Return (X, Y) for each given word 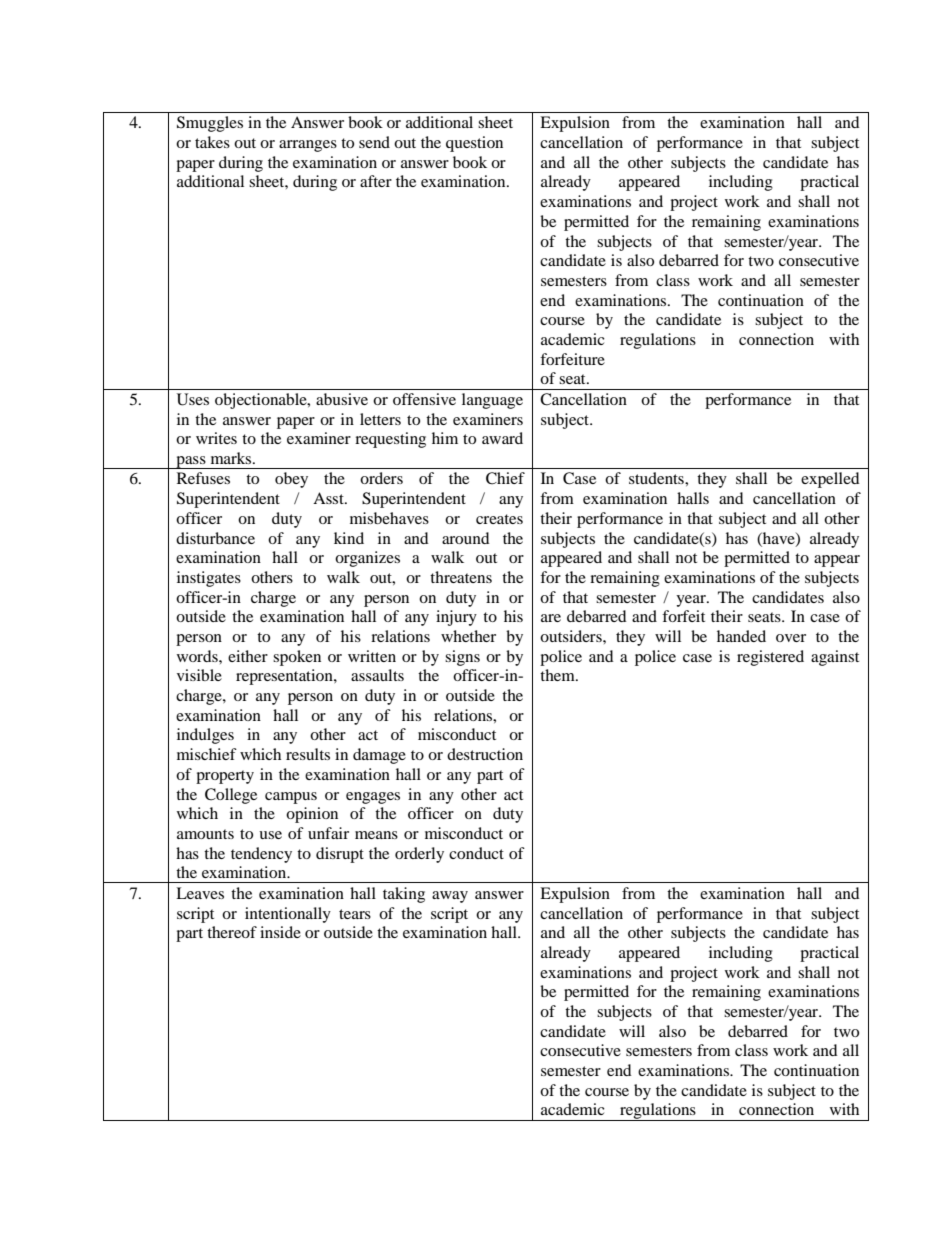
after (376, 181)
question (474, 144)
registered (770, 658)
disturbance (215, 538)
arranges (308, 146)
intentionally (288, 915)
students (657, 478)
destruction (485, 754)
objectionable (262, 401)
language (492, 401)
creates (499, 519)
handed (741, 636)
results (308, 754)
